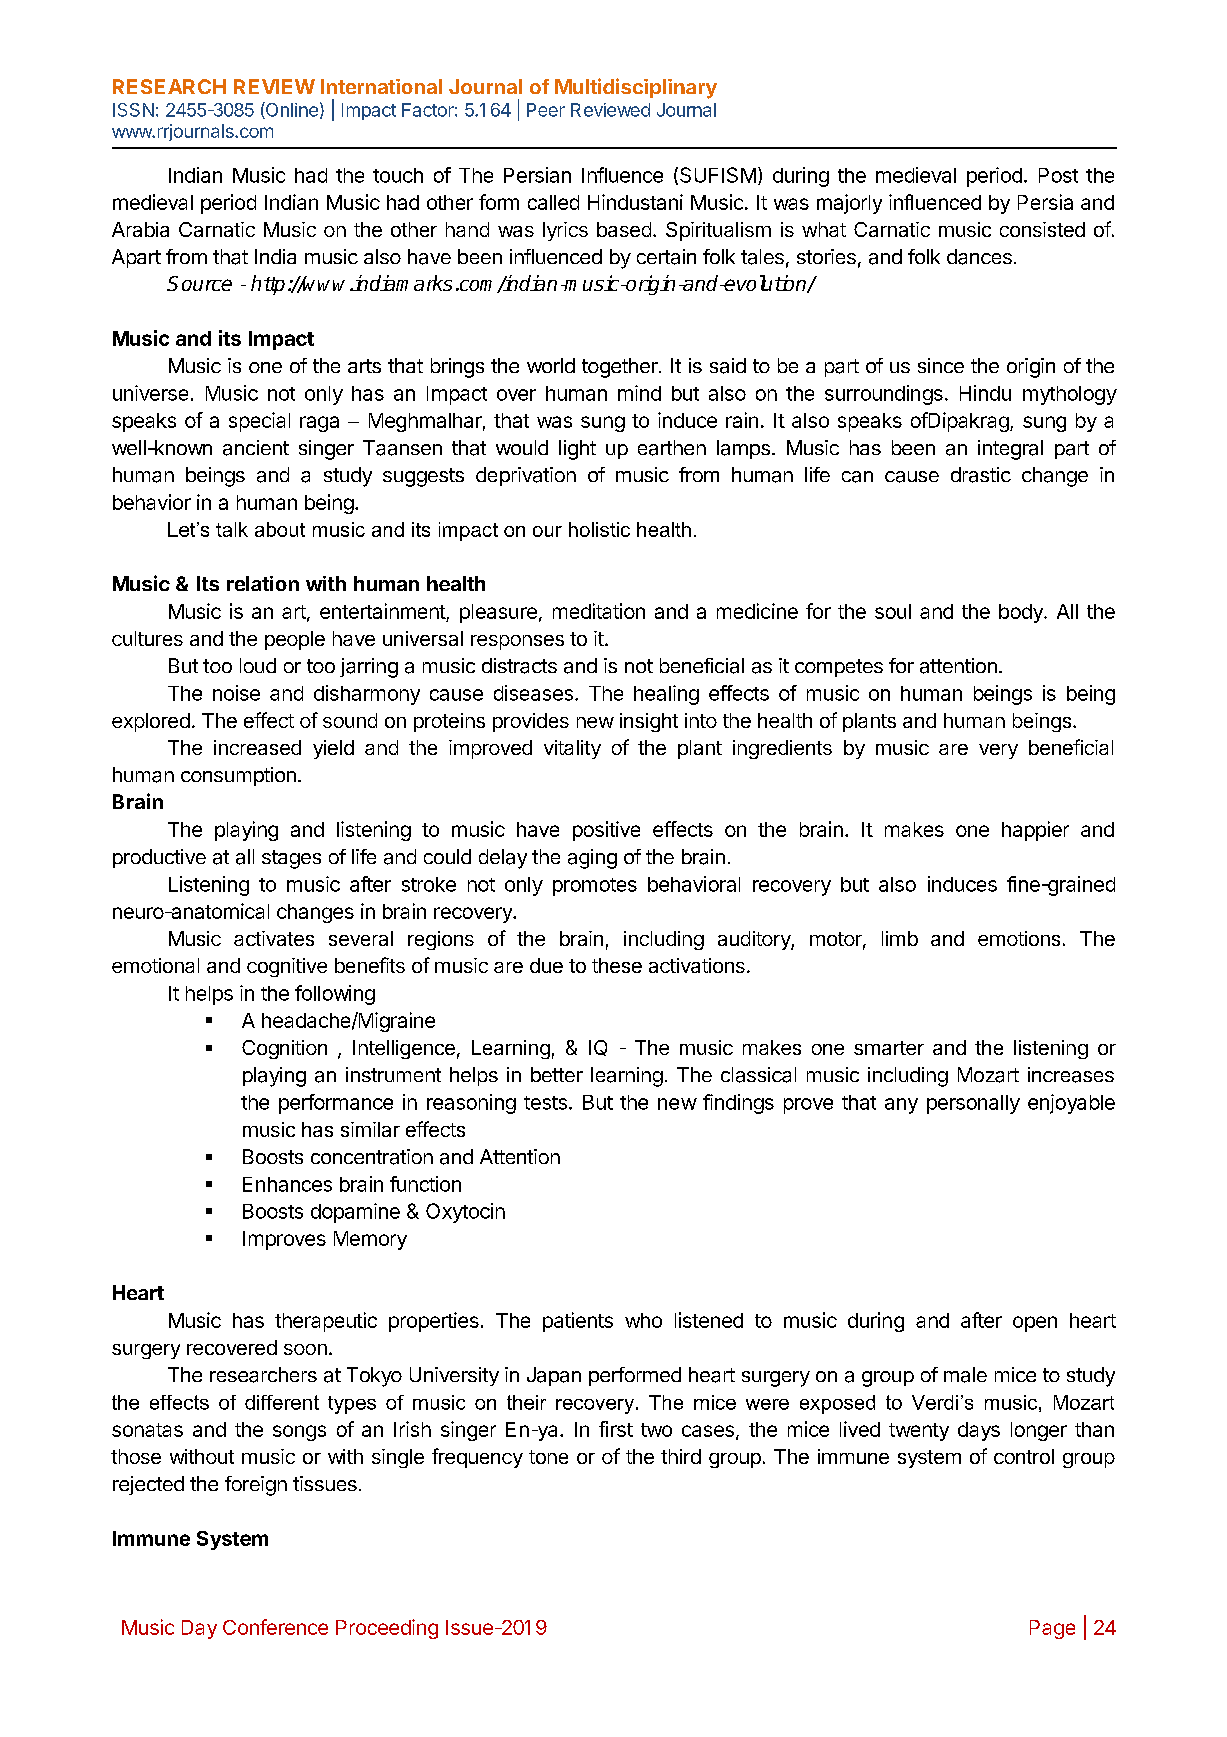 The height and width of the document is (1737, 1227). Describe the element at coordinates (263, 583) in the document. I see `relation` at that location.
